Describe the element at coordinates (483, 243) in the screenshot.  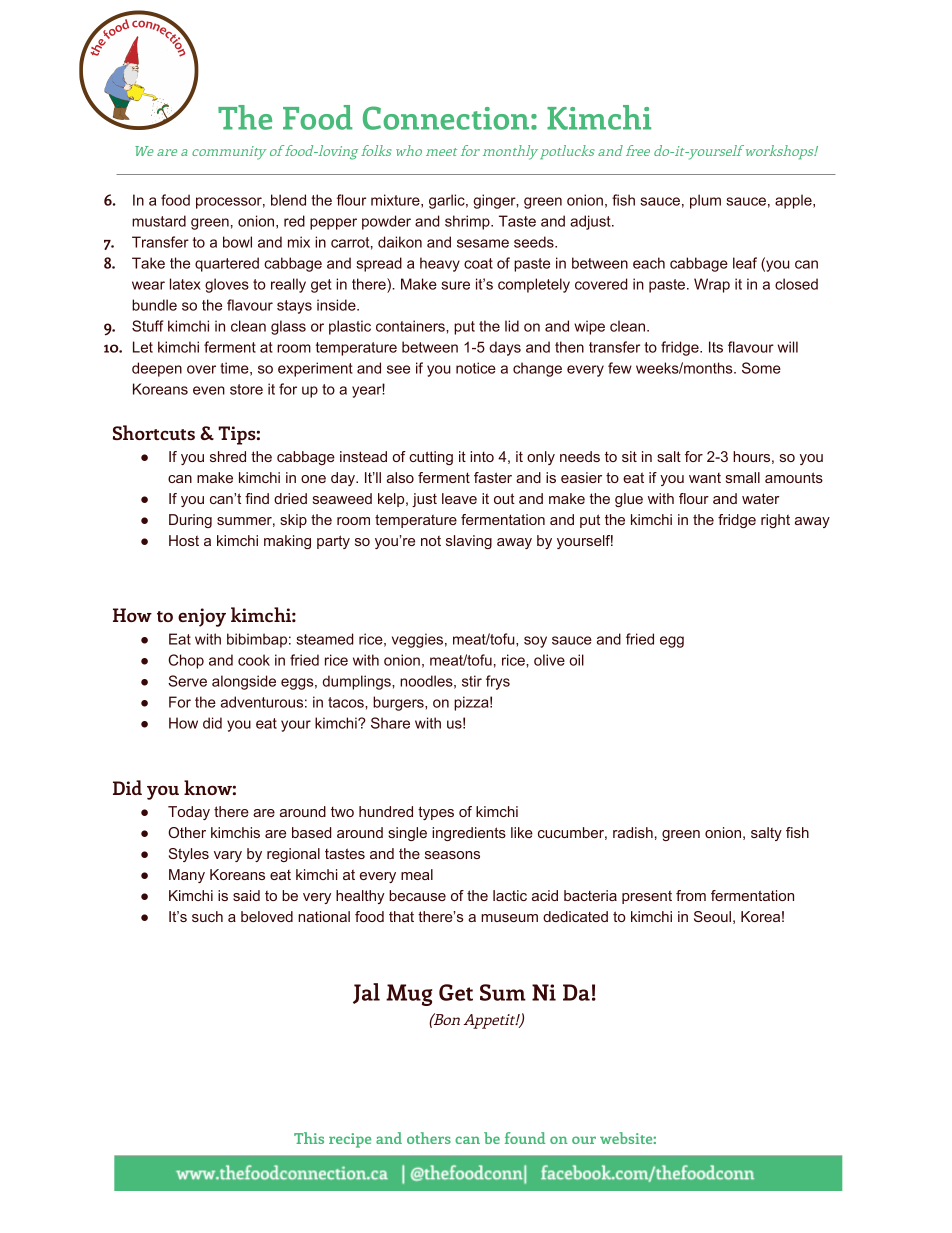
I see `sesame` at that location.
